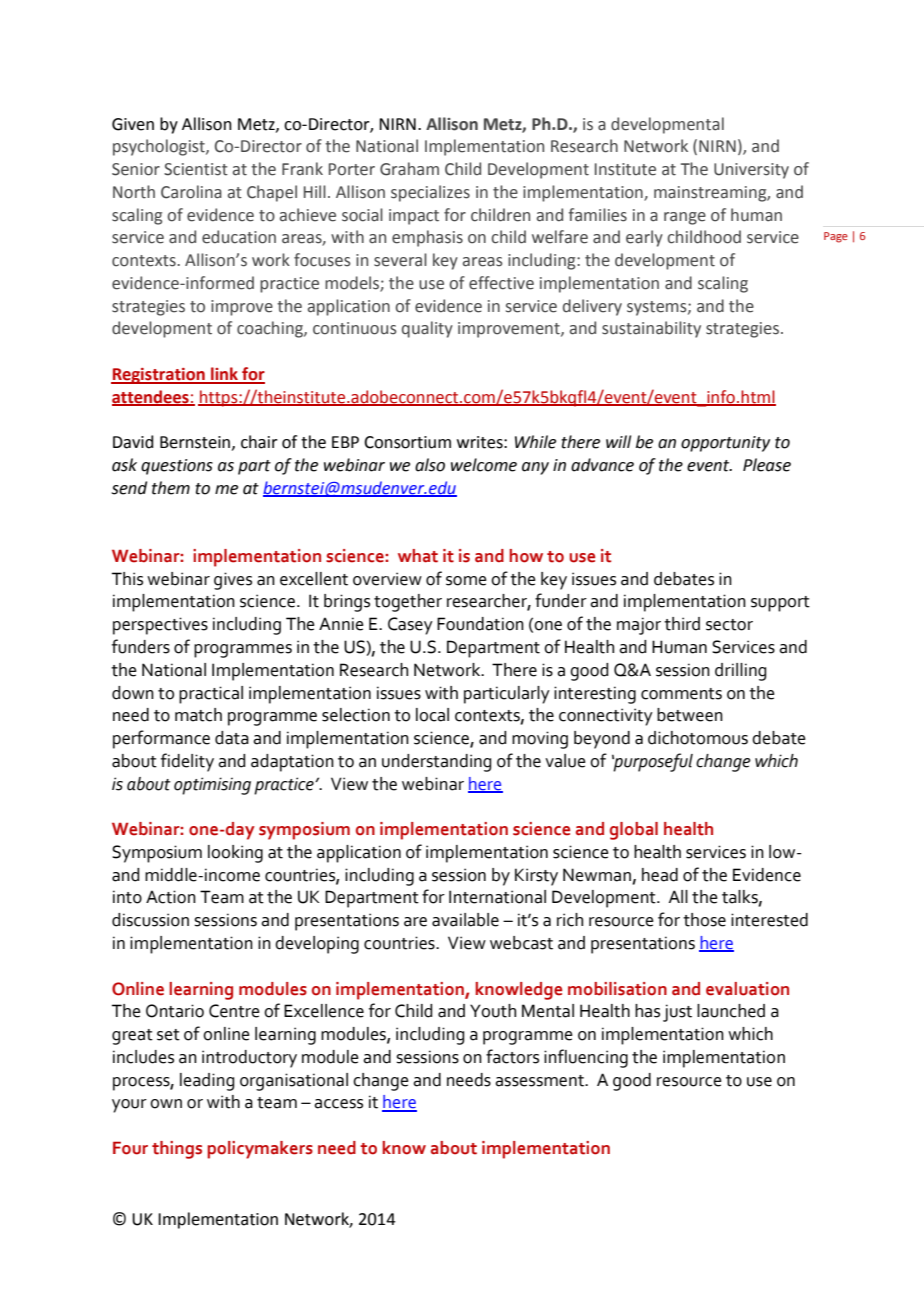 The width and height of the page is (924, 1308). I want to click on looking, so click(235, 854).
